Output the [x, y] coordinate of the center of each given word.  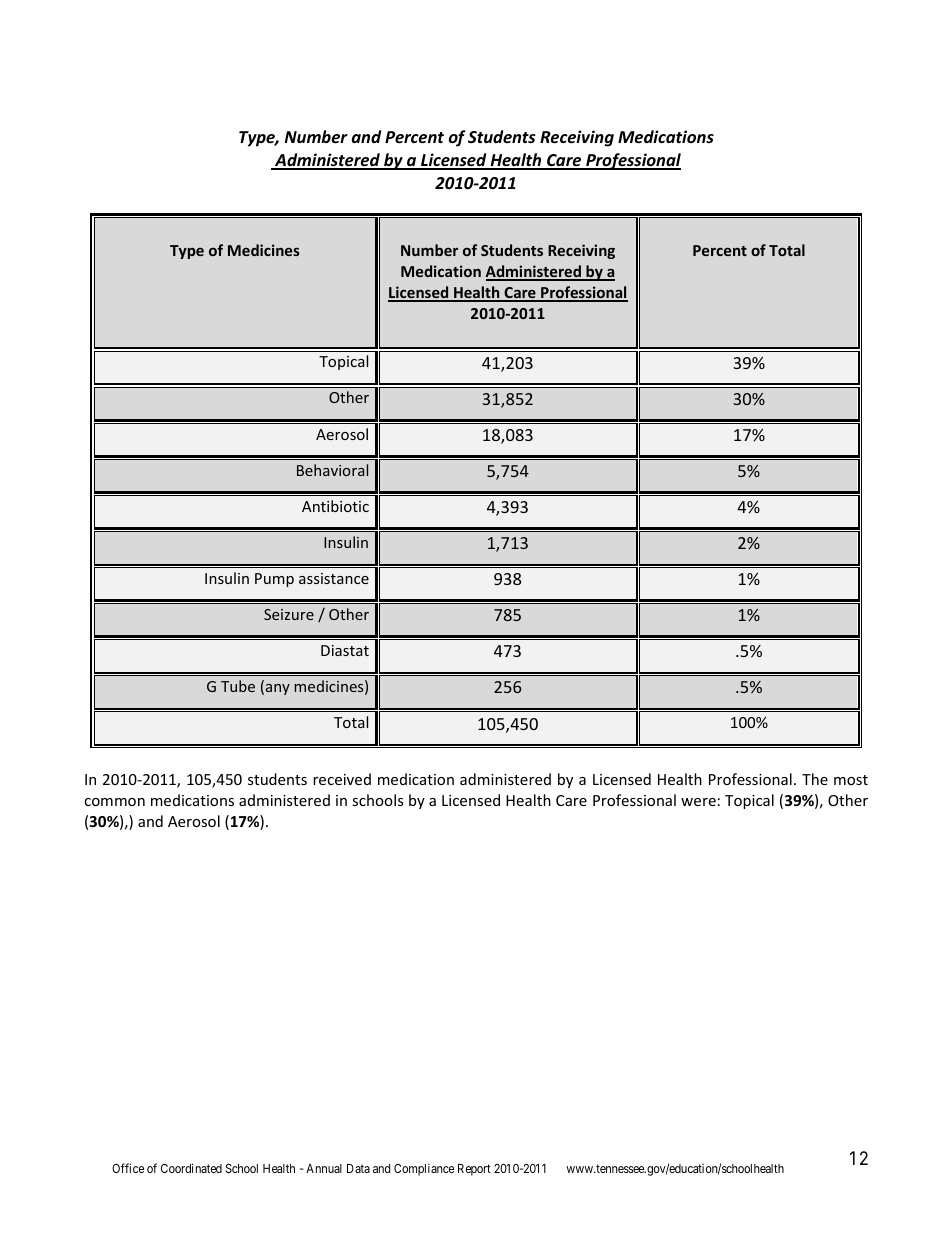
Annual [324, 1168]
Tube [238, 686]
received [342, 779]
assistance [334, 578]
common [114, 802]
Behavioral [332, 470]
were [698, 802]
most [851, 780]
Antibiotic [335, 506]
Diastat [345, 650]
